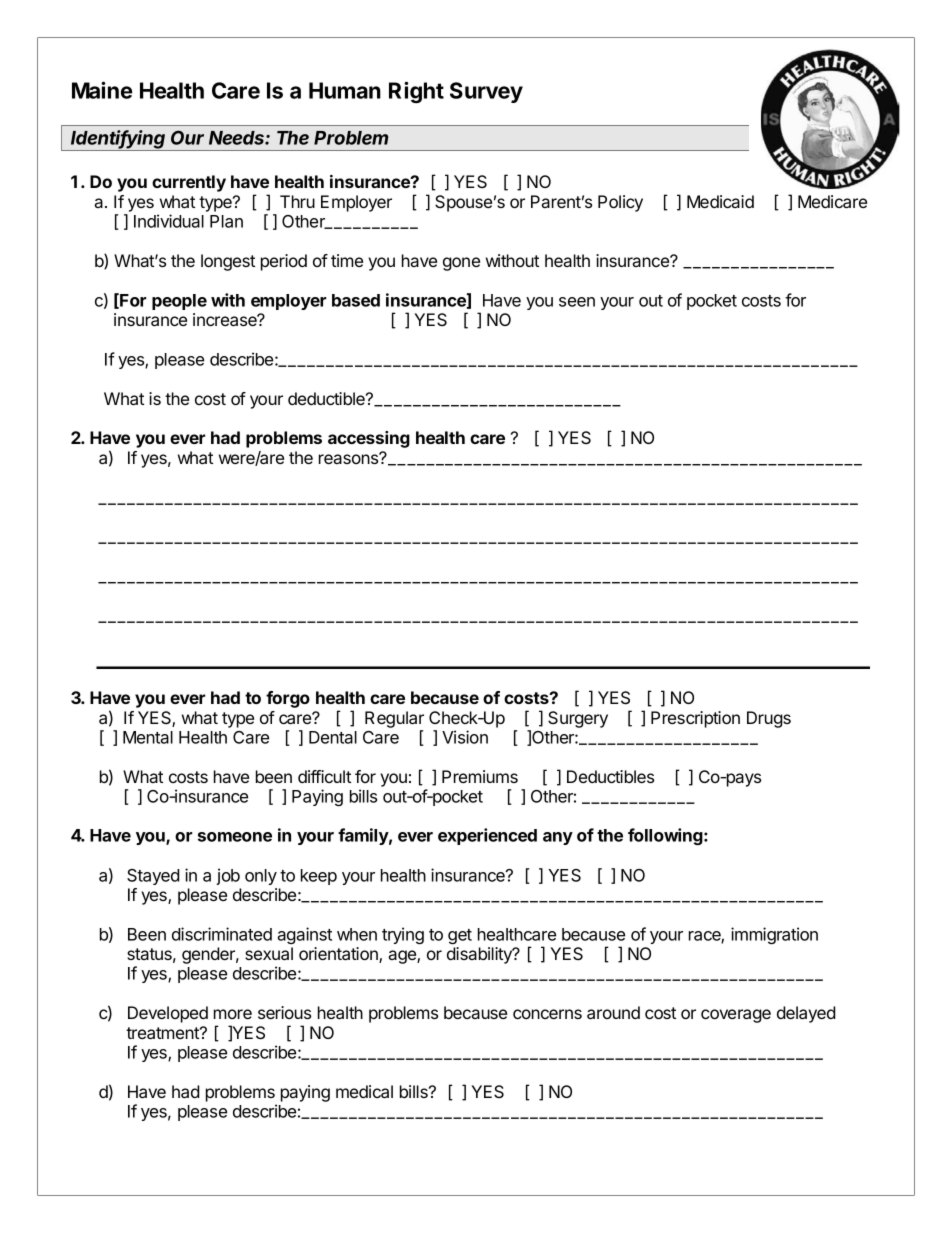 This screenshot has width=952, height=1233. I want to click on Survey, so click(486, 92).
